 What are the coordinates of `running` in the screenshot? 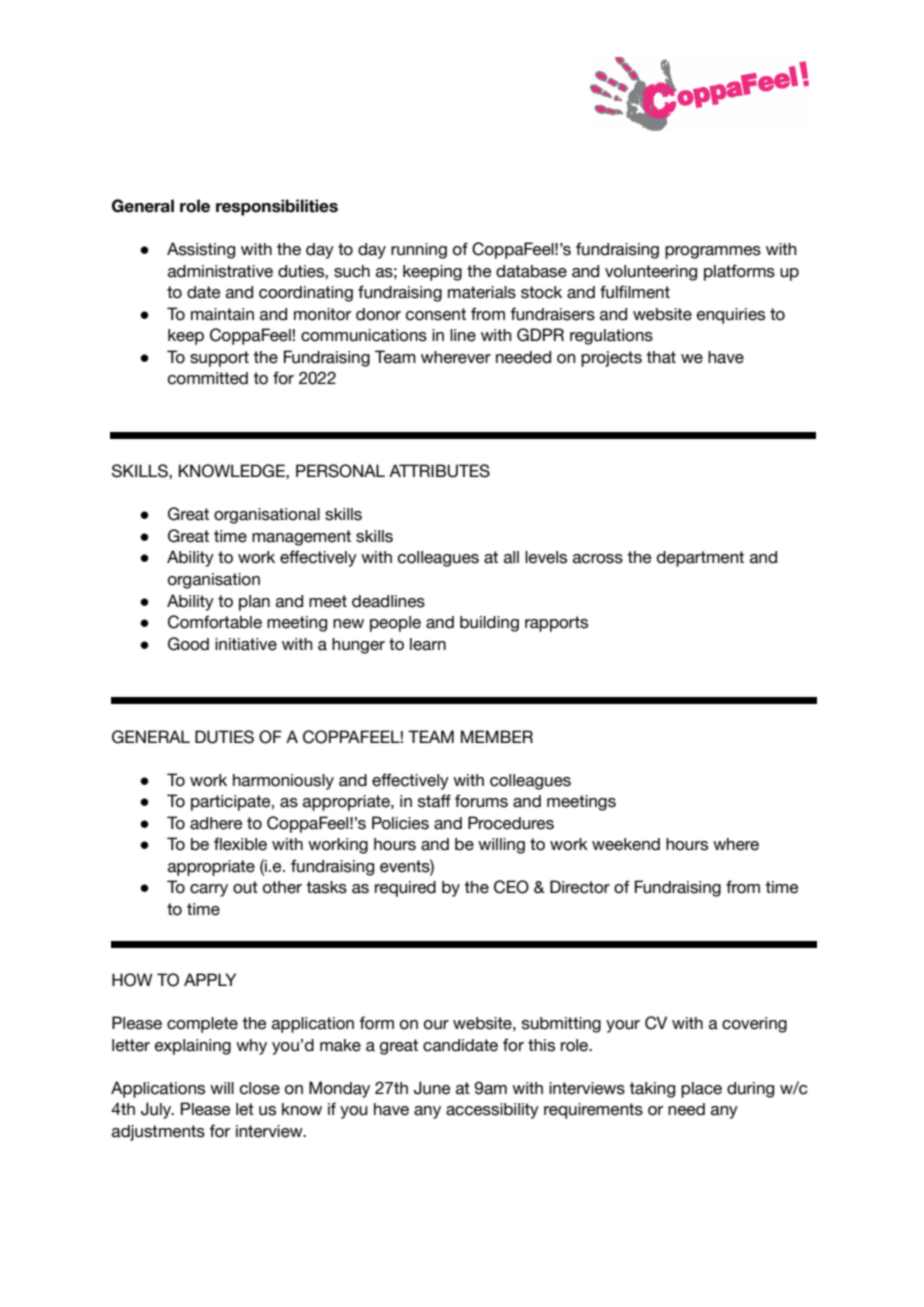 It's located at (419, 251).
